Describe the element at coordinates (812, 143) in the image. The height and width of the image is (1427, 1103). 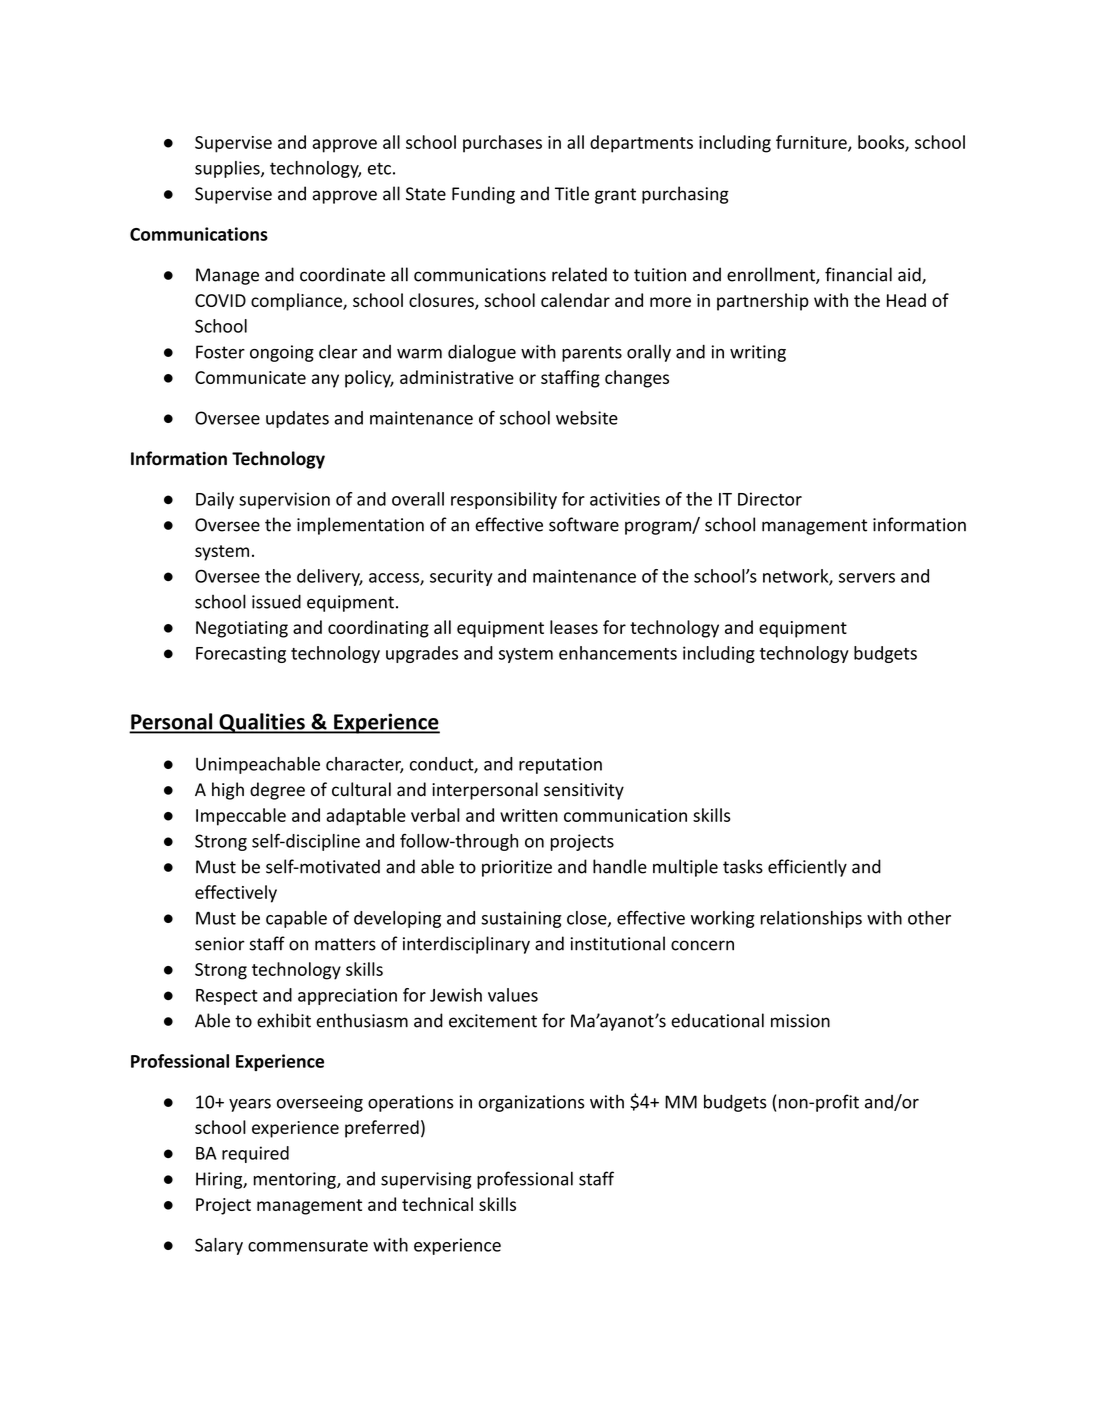
I see `furniture` at that location.
